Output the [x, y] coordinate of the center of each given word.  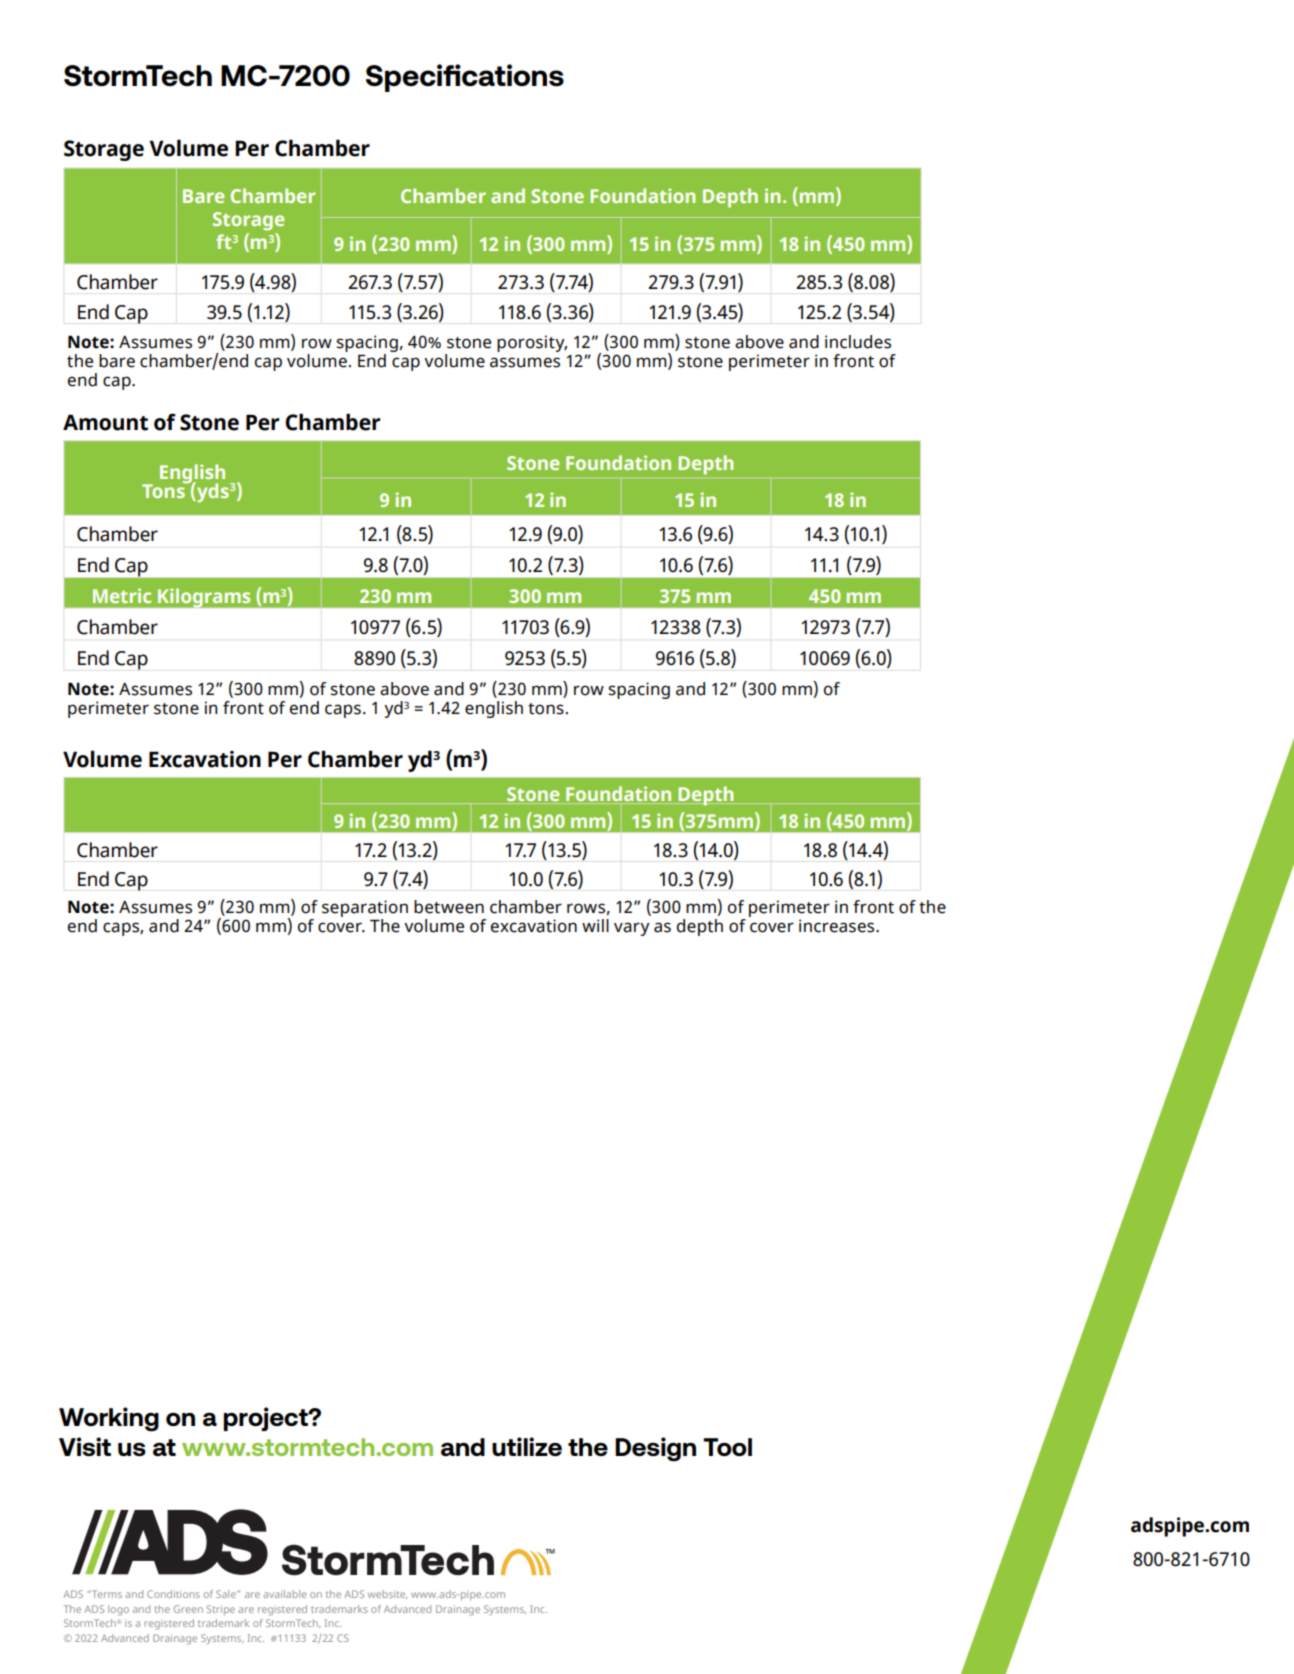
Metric [122, 595]
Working [109, 1419]
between [449, 907]
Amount [105, 422]
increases [838, 926]
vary [632, 929]
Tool [727, 1447]
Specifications [465, 78]
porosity [532, 343]
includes [858, 342]
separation [365, 910]
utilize [527, 1446]
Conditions [173, 1594]
